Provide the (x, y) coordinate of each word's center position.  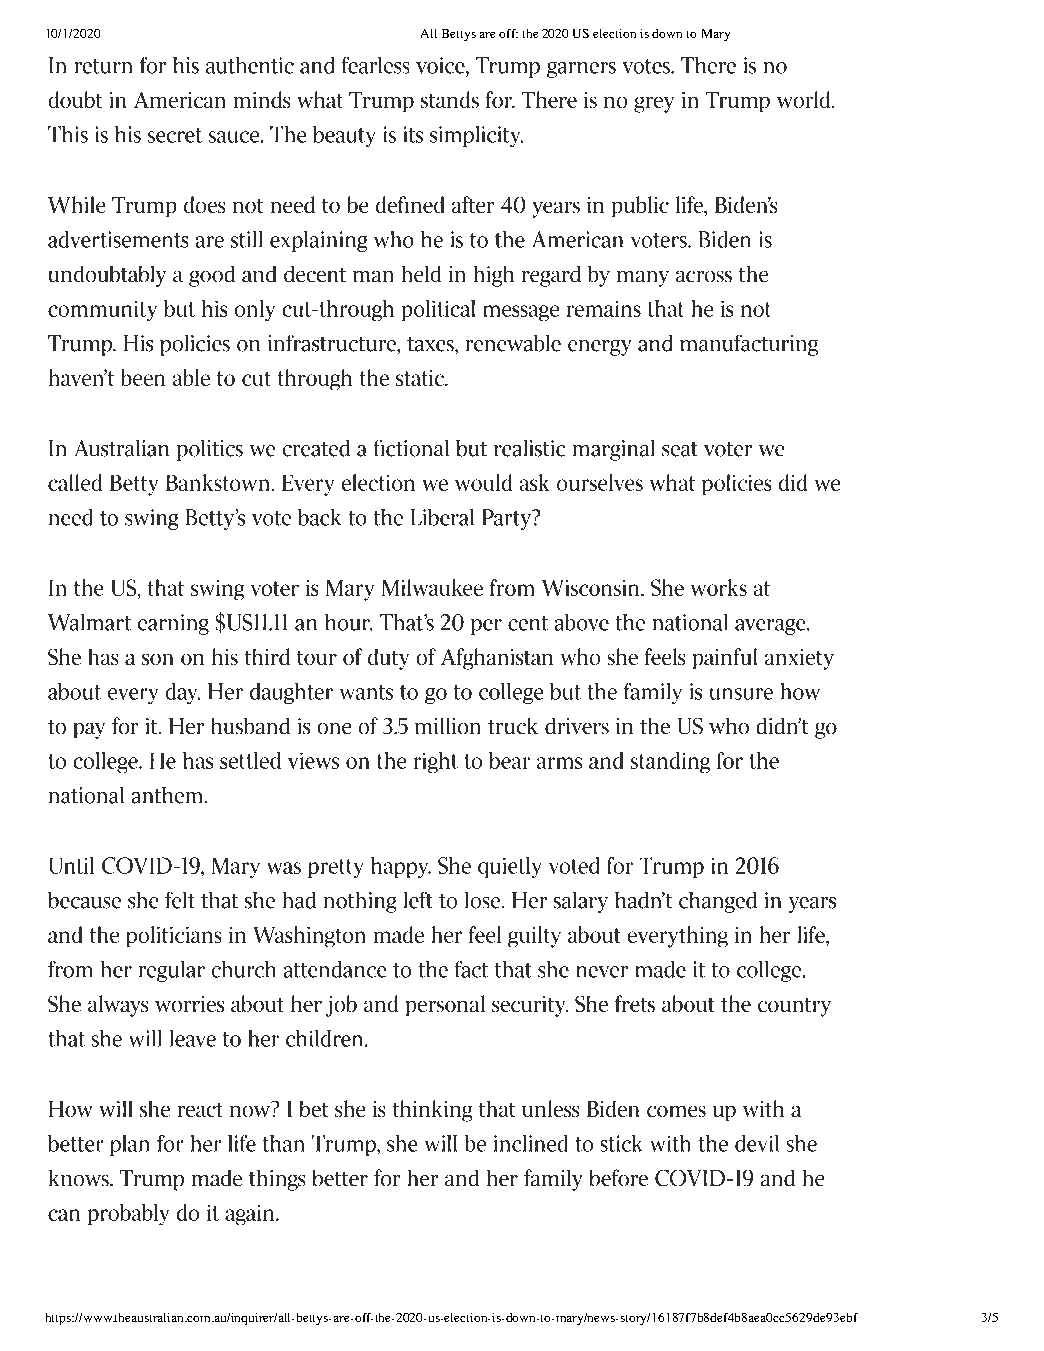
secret (175, 135)
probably (128, 1214)
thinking (432, 1111)
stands (450, 99)
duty (388, 659)
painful (725, 658)
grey (654, 105)
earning (173, 624)
